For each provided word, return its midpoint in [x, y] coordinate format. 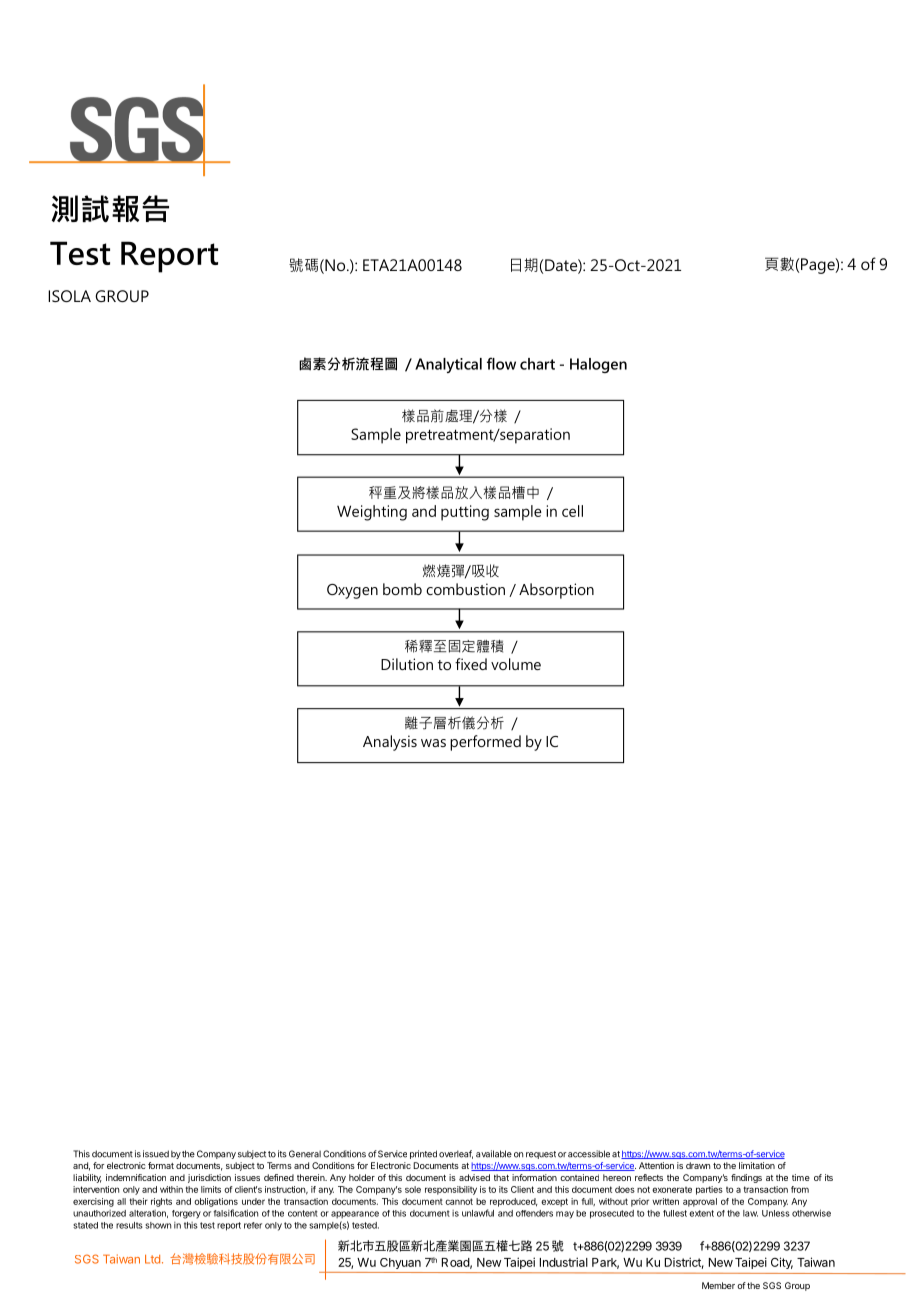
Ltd [152, 1259]
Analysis [390, 743]
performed [485, 743]
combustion [465, 589]
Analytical [448, 365]
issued [156, 1154]
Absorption [556, 591]
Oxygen [352, 591]
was [433, 743]
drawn [698, 1165]
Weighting [372, 513]
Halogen [598, 365]
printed [423, 1154]
